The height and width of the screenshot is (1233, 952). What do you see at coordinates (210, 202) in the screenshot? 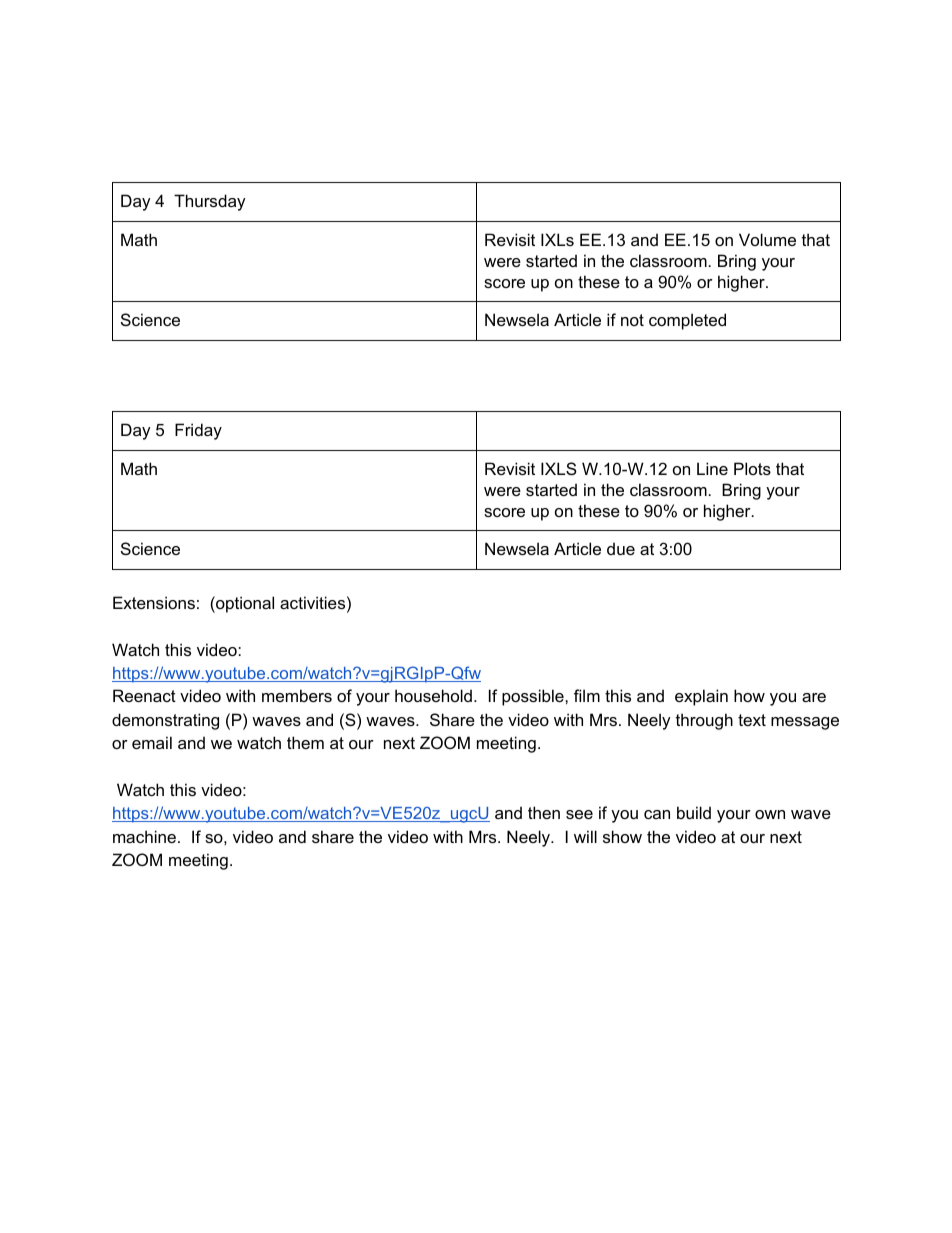
I see `Thursday` at bounding box center [210, 202].
